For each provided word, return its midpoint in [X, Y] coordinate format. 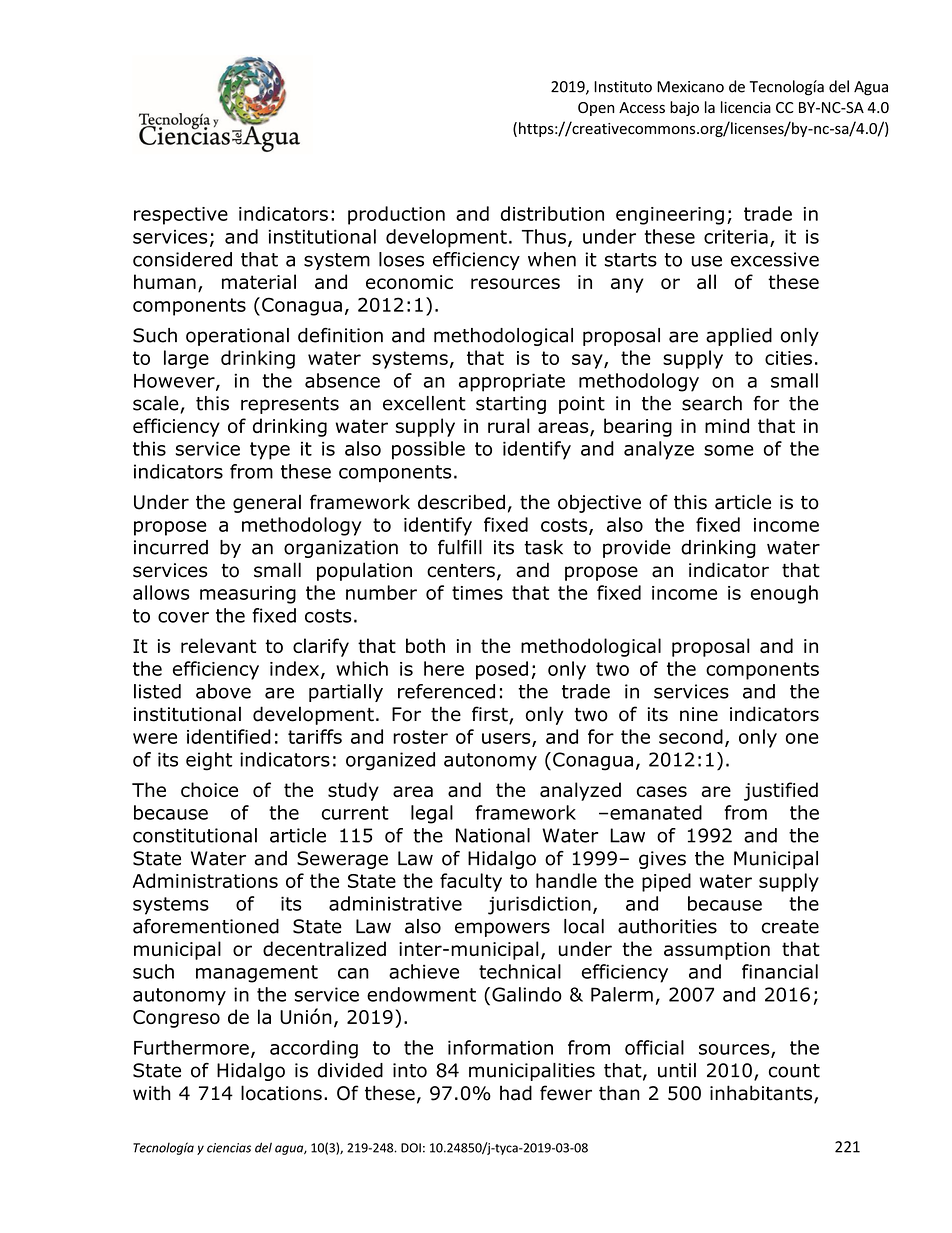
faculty [471, 882]
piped [666, 882]
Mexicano [690, 87]
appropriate [512, 382]
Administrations [205, 880]
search [712, 403]
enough [784, 594]
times [477, 593]
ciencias [229, 1148]
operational [237, 337]
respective [181, 216]
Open [596, 109]
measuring [248, 595]
